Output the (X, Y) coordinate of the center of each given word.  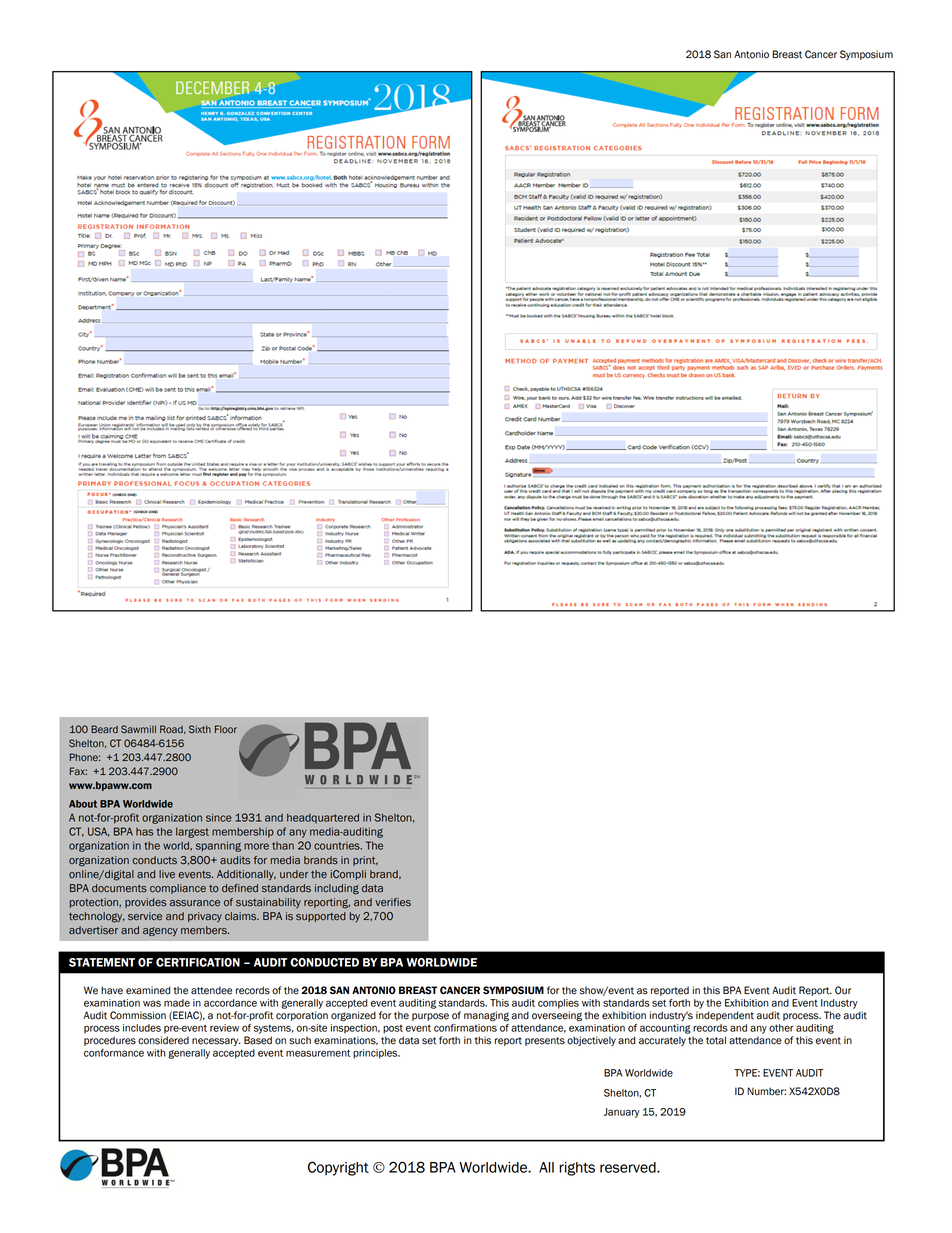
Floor (226, 729)
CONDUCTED (324, 962)
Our (843, 990)
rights (577, 1169)
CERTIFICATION (198, 962)
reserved (629, 1167)
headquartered (323, 818)
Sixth (200, 729)
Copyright (338, 1168)
